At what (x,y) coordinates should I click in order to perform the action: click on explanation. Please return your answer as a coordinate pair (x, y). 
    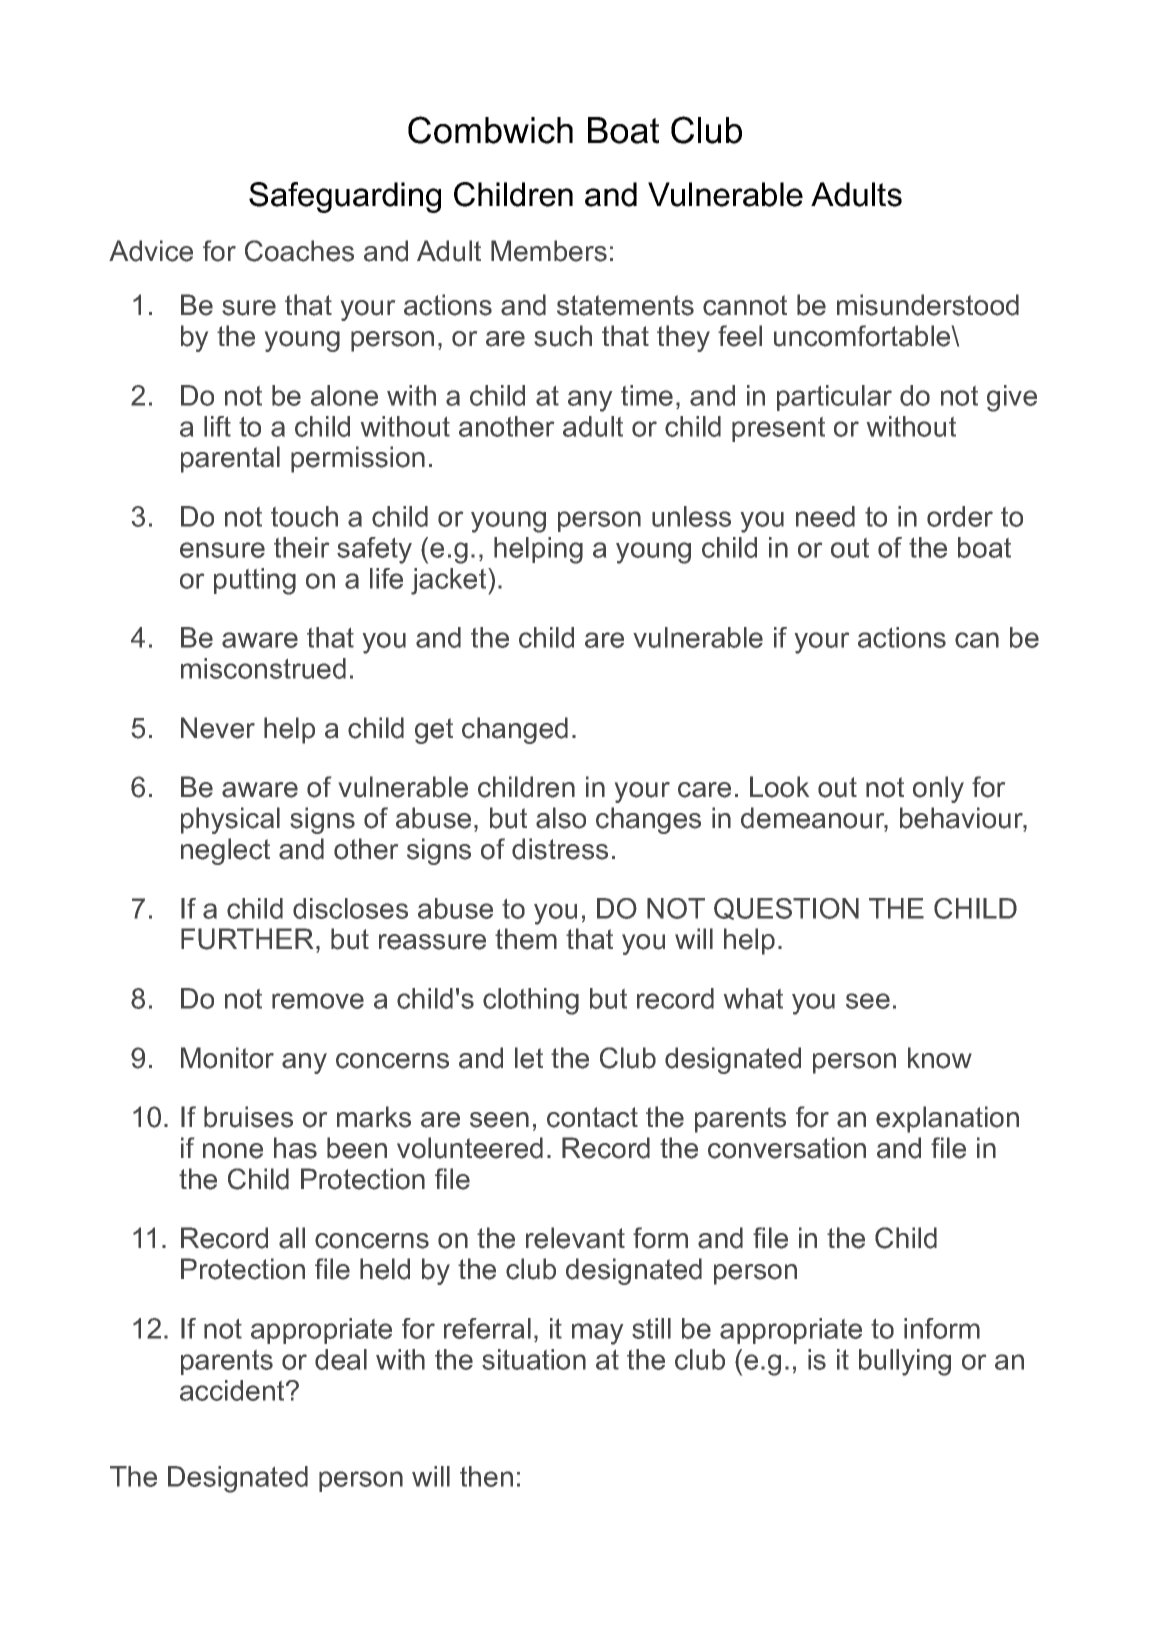
    Looking at the image, I should click on (947, 1119).
